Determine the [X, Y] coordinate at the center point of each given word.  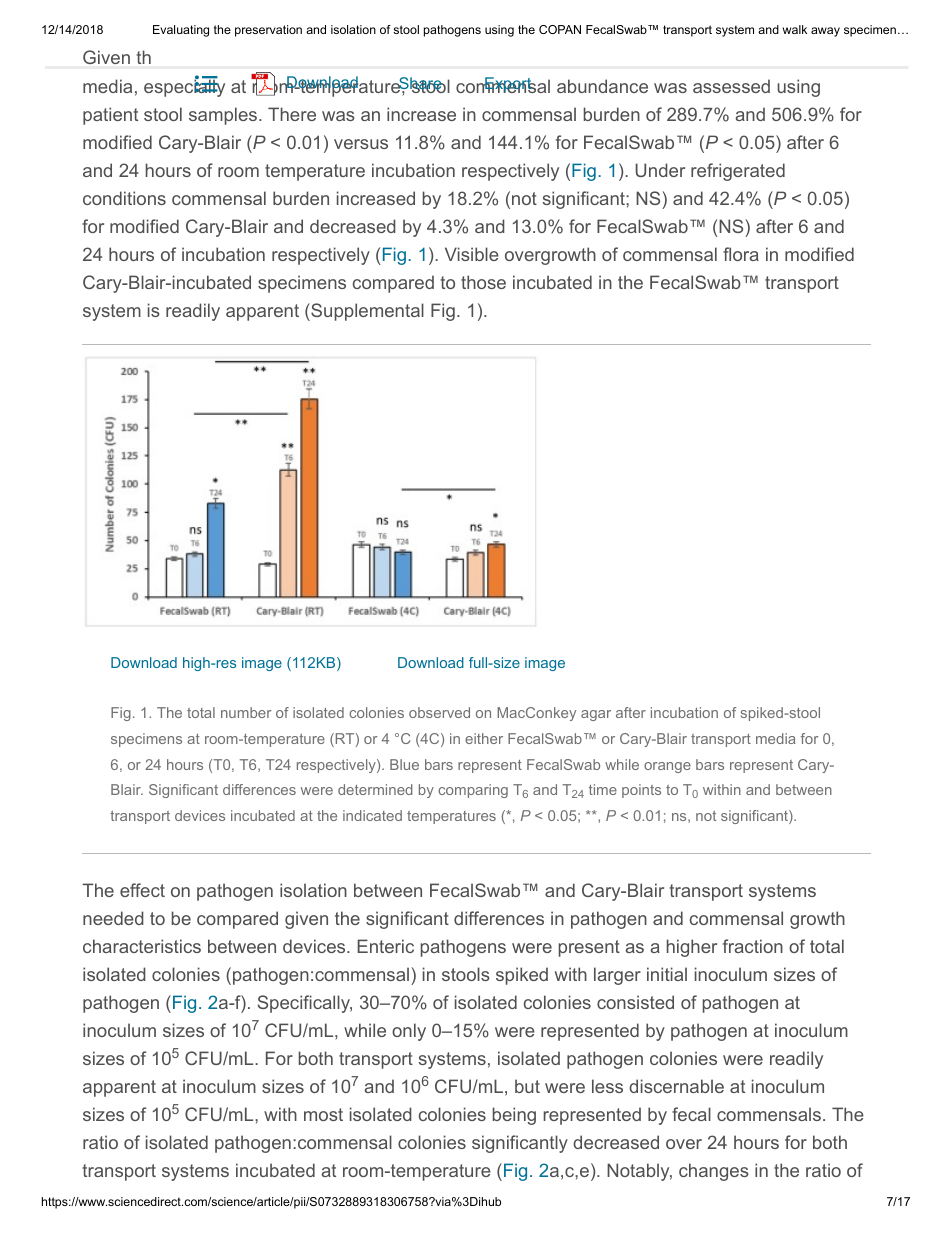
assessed [731, 86]
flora [741, 254]
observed [439, 712]
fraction [753, 946]
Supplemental [366, 312]
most [323, 1114]
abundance [602, 86]
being [514, 1116]
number [246, 712]
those [483, 282]
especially [184, 87]
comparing [473, 791]
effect [142, 890]
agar [596, 715]
